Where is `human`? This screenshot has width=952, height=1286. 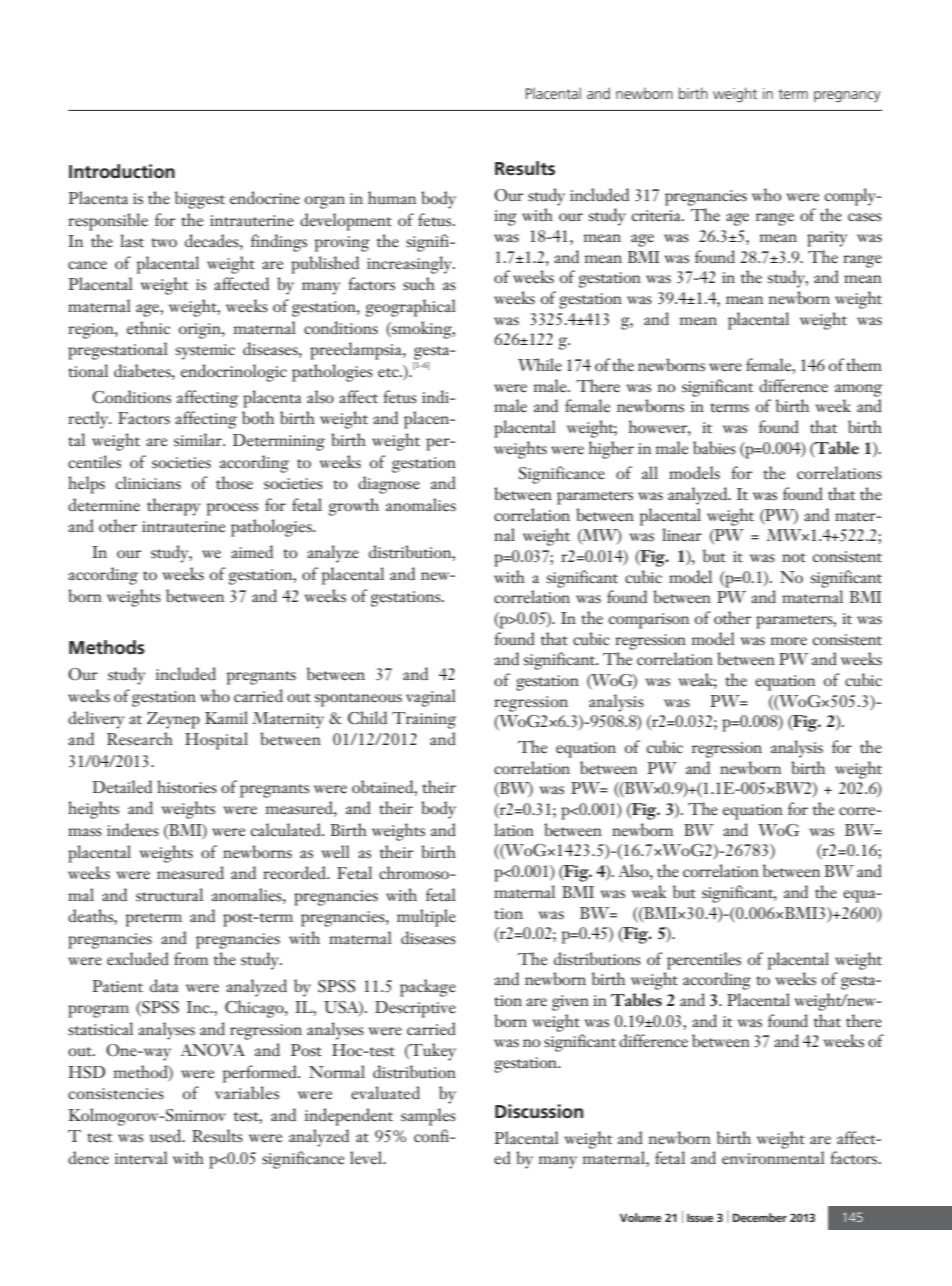
human is located at coordinates (392, 197).
